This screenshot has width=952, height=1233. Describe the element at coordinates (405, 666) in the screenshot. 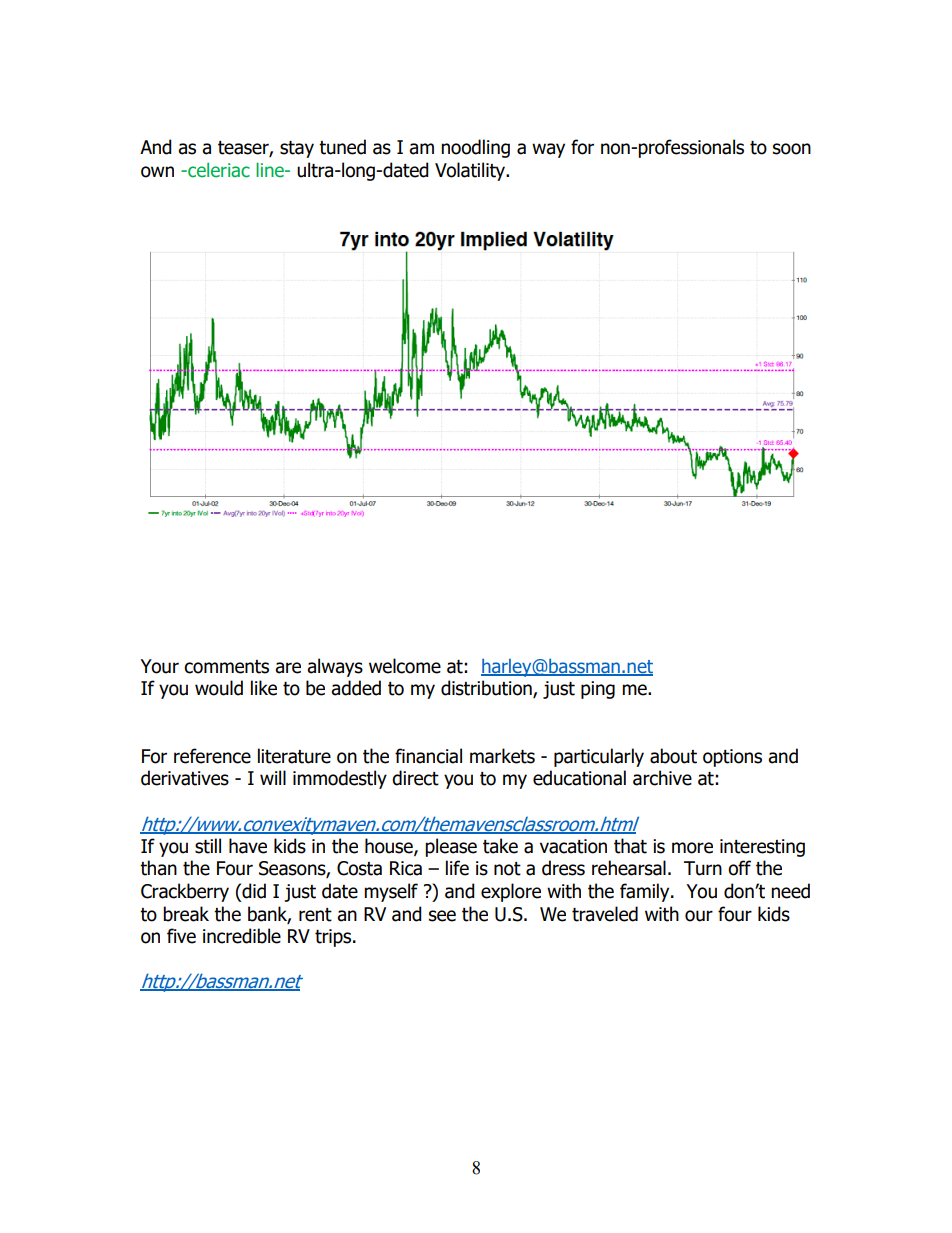

I see `welcome` at that location.
